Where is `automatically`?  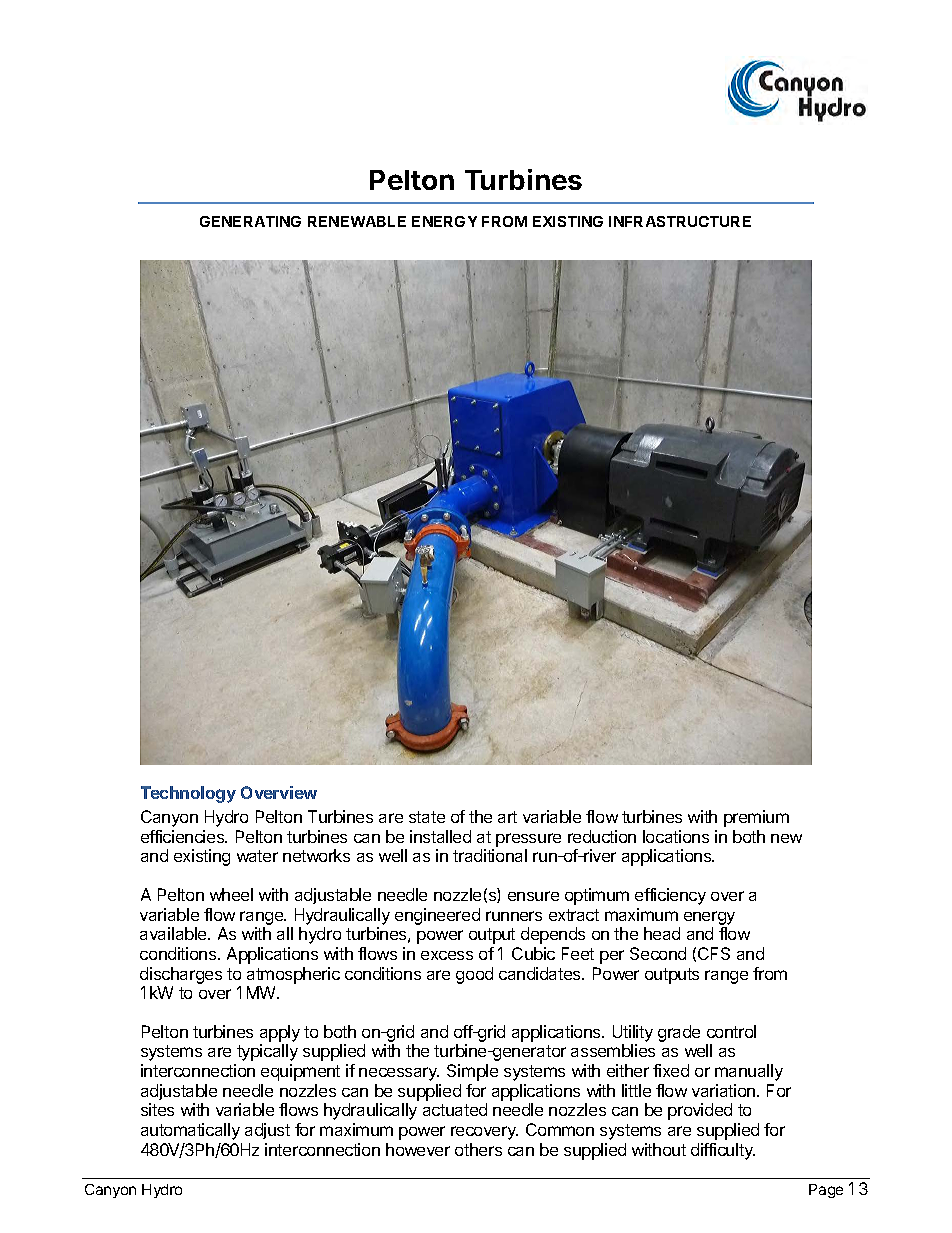
automatically is located at coordinates (190, 1131).
